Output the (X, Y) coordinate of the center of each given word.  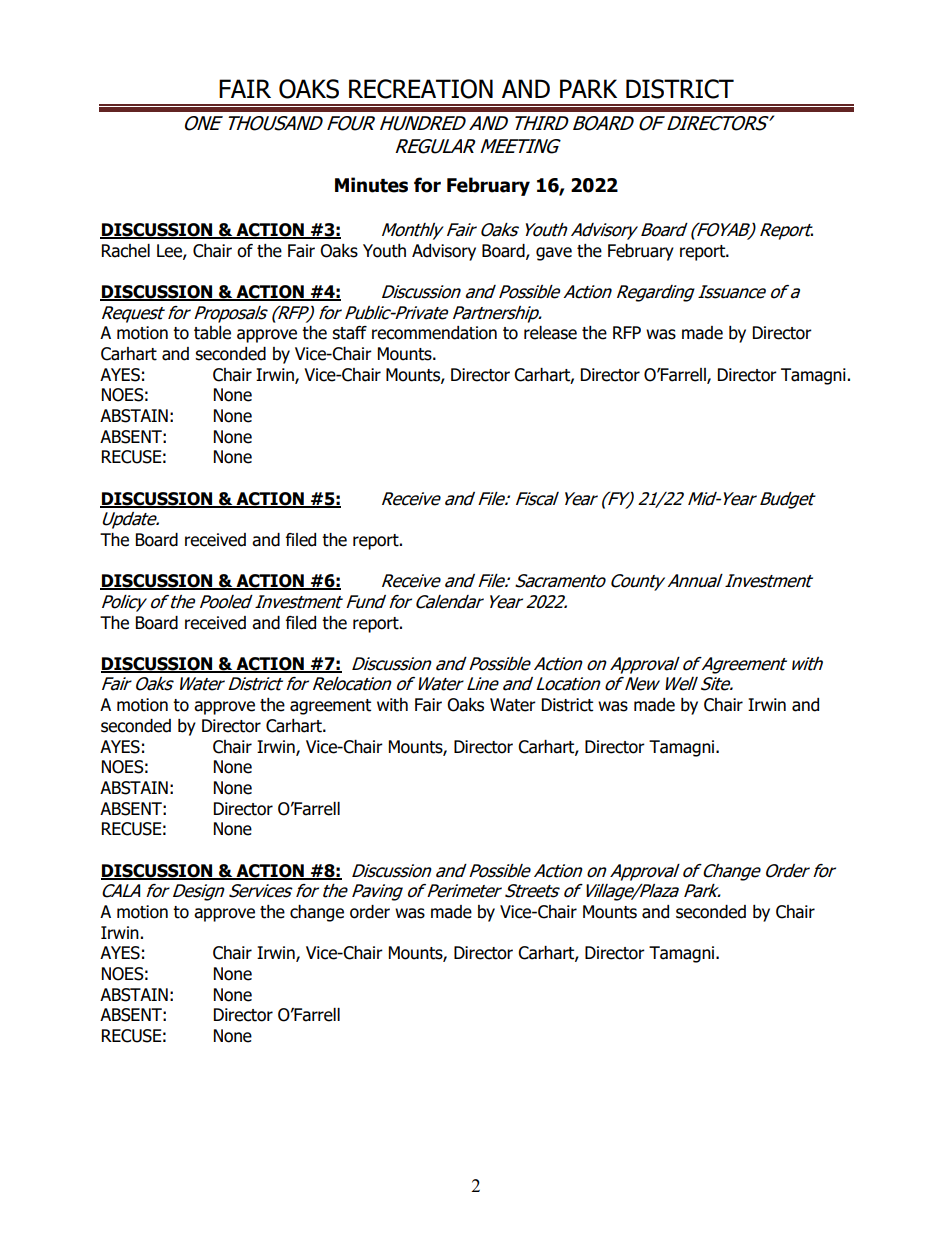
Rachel (126, 251)
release (550, 333)
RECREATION (421, 89)
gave (554, 254)
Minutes (371, 185)
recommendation (434, 333)
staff (349, 333)
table (212, 333)
